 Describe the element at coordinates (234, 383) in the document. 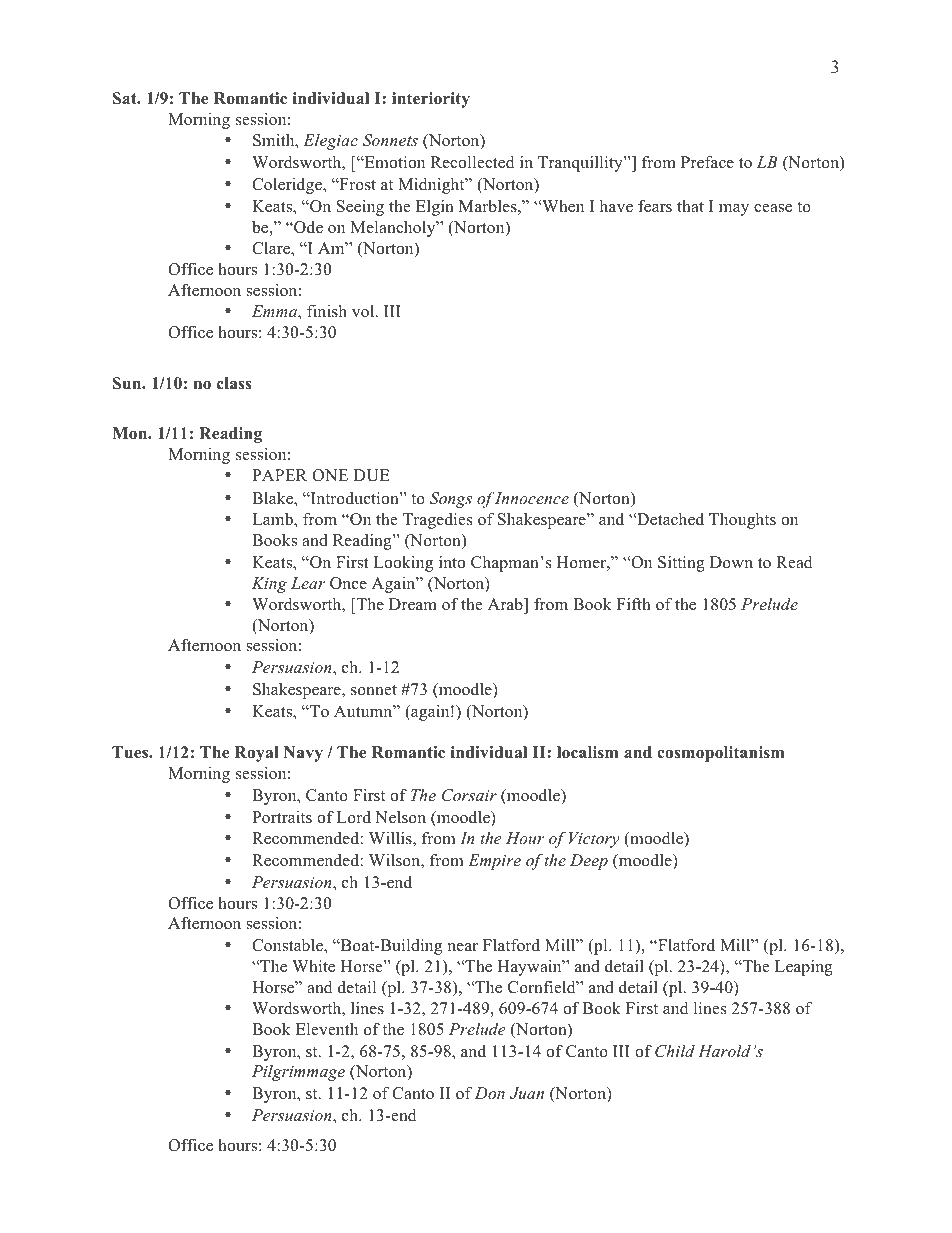

I see `class` at that location.
